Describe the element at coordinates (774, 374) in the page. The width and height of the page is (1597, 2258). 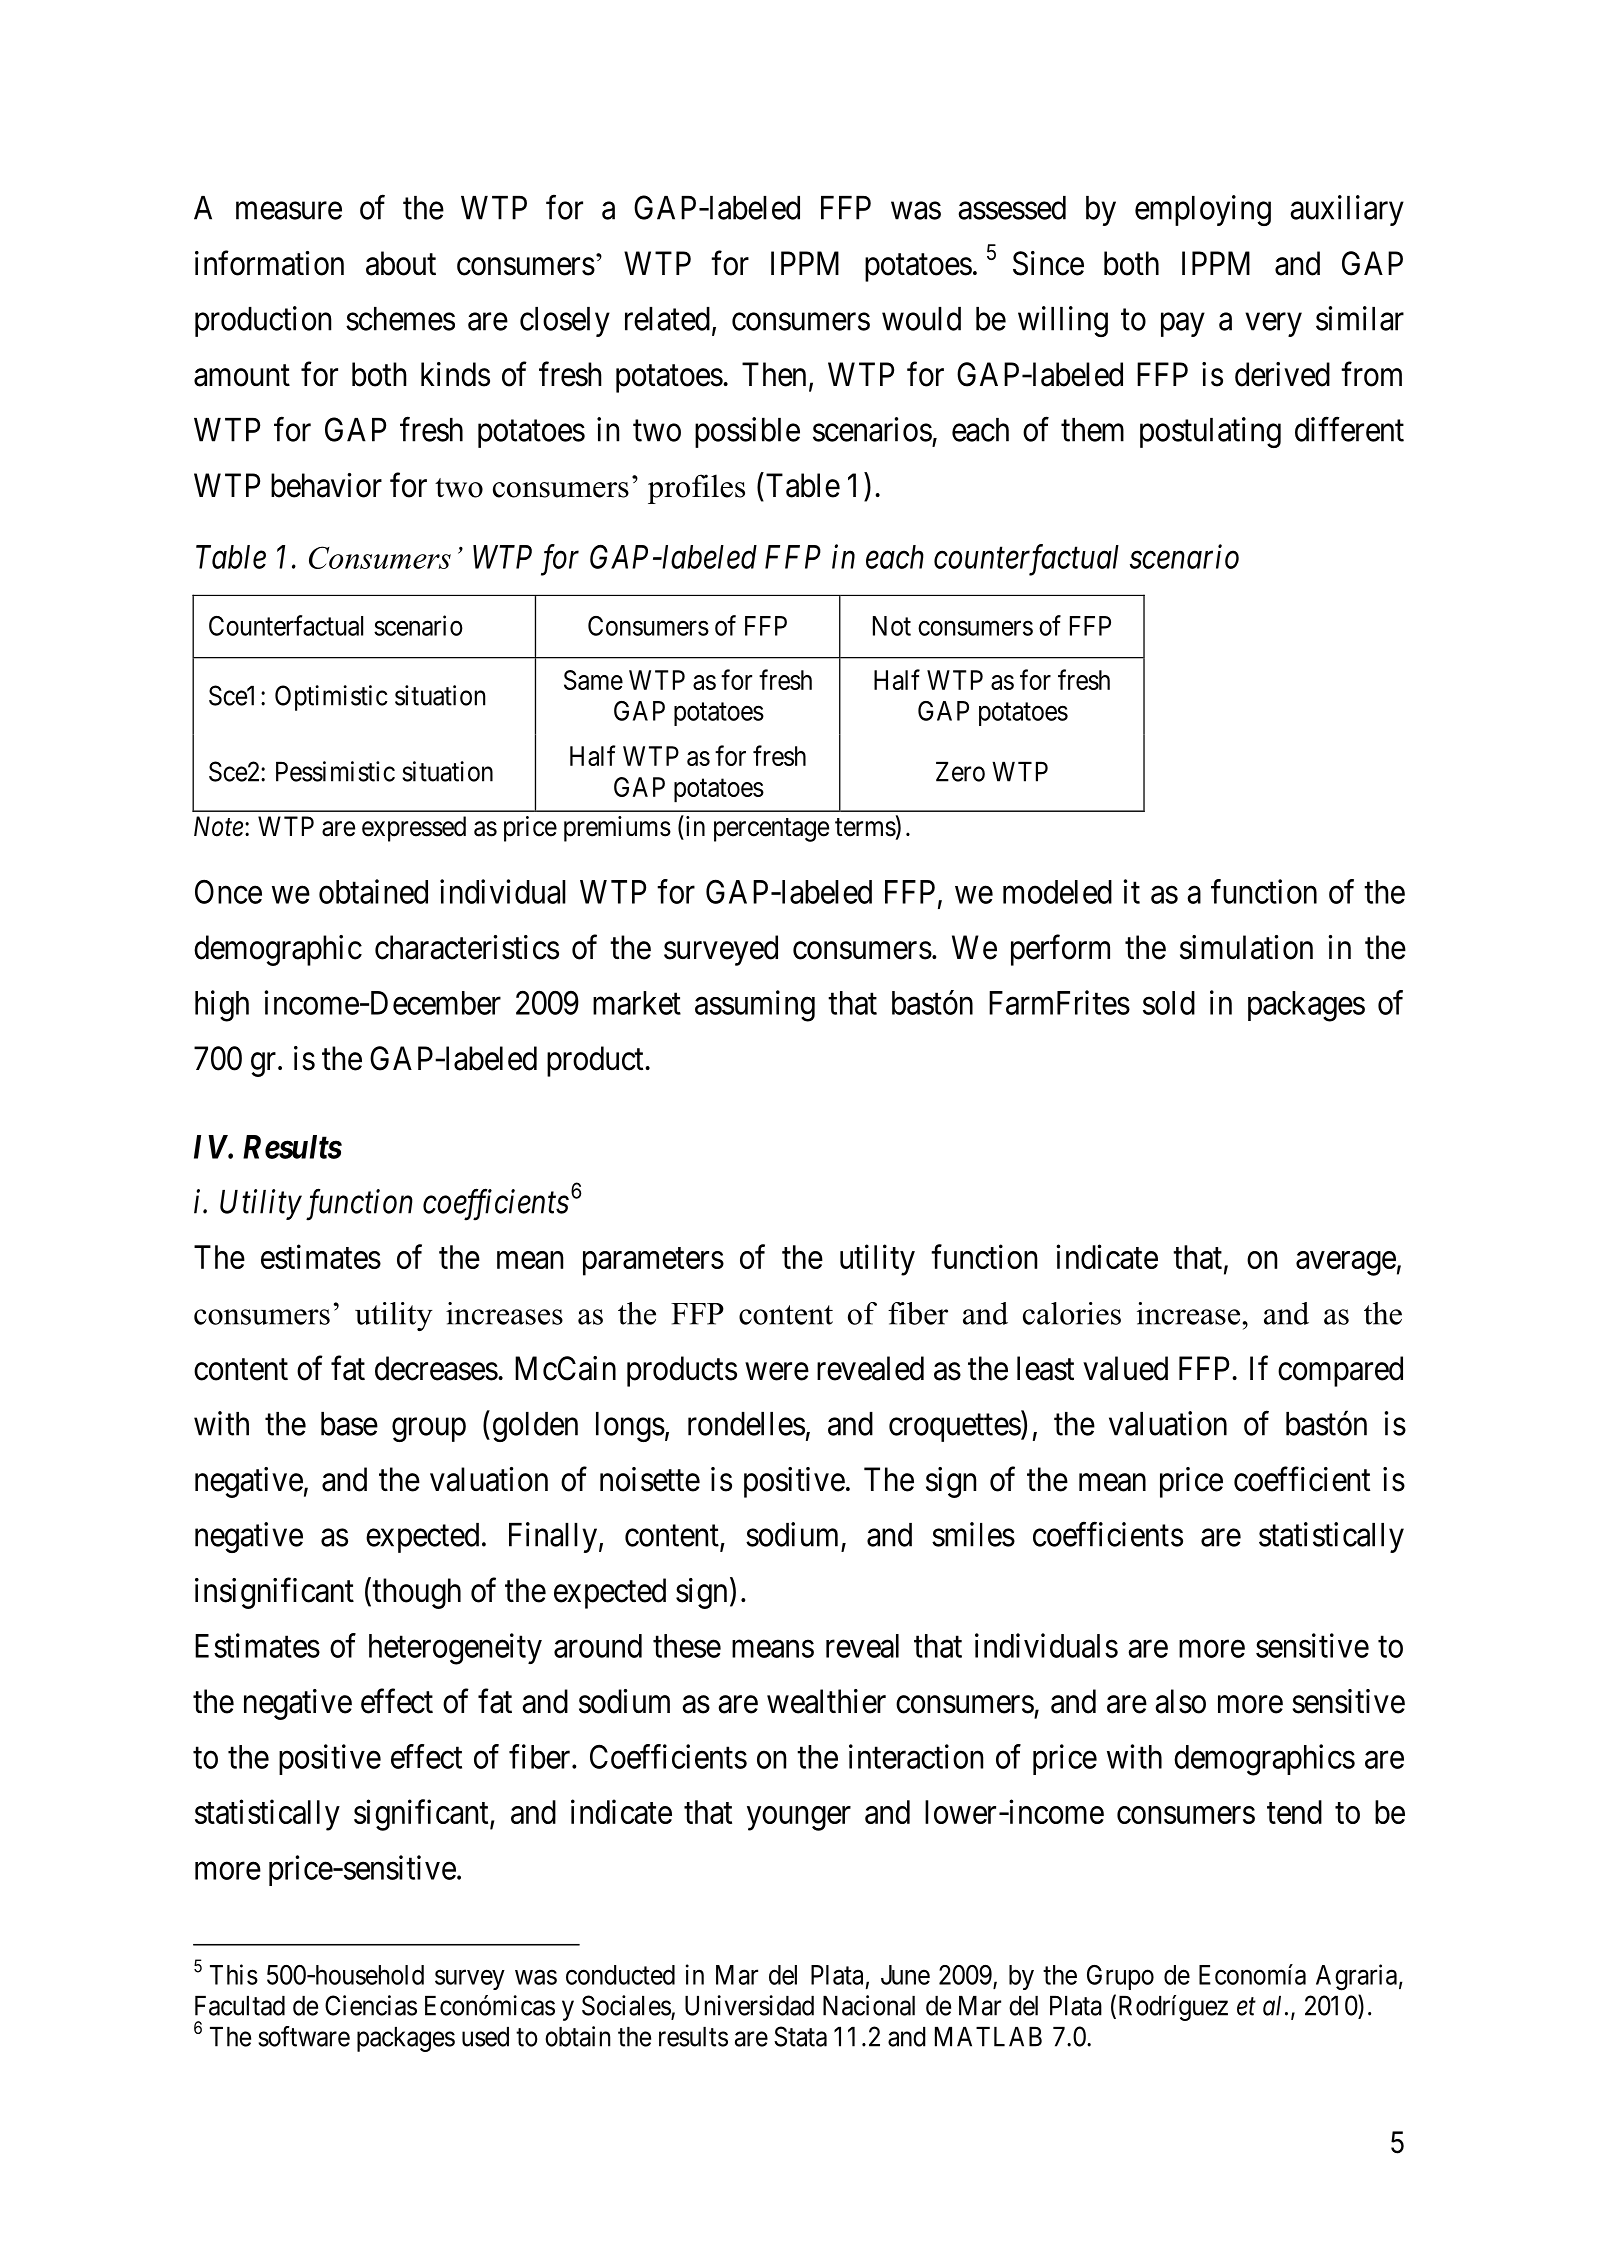
I see `Then` at that location.
